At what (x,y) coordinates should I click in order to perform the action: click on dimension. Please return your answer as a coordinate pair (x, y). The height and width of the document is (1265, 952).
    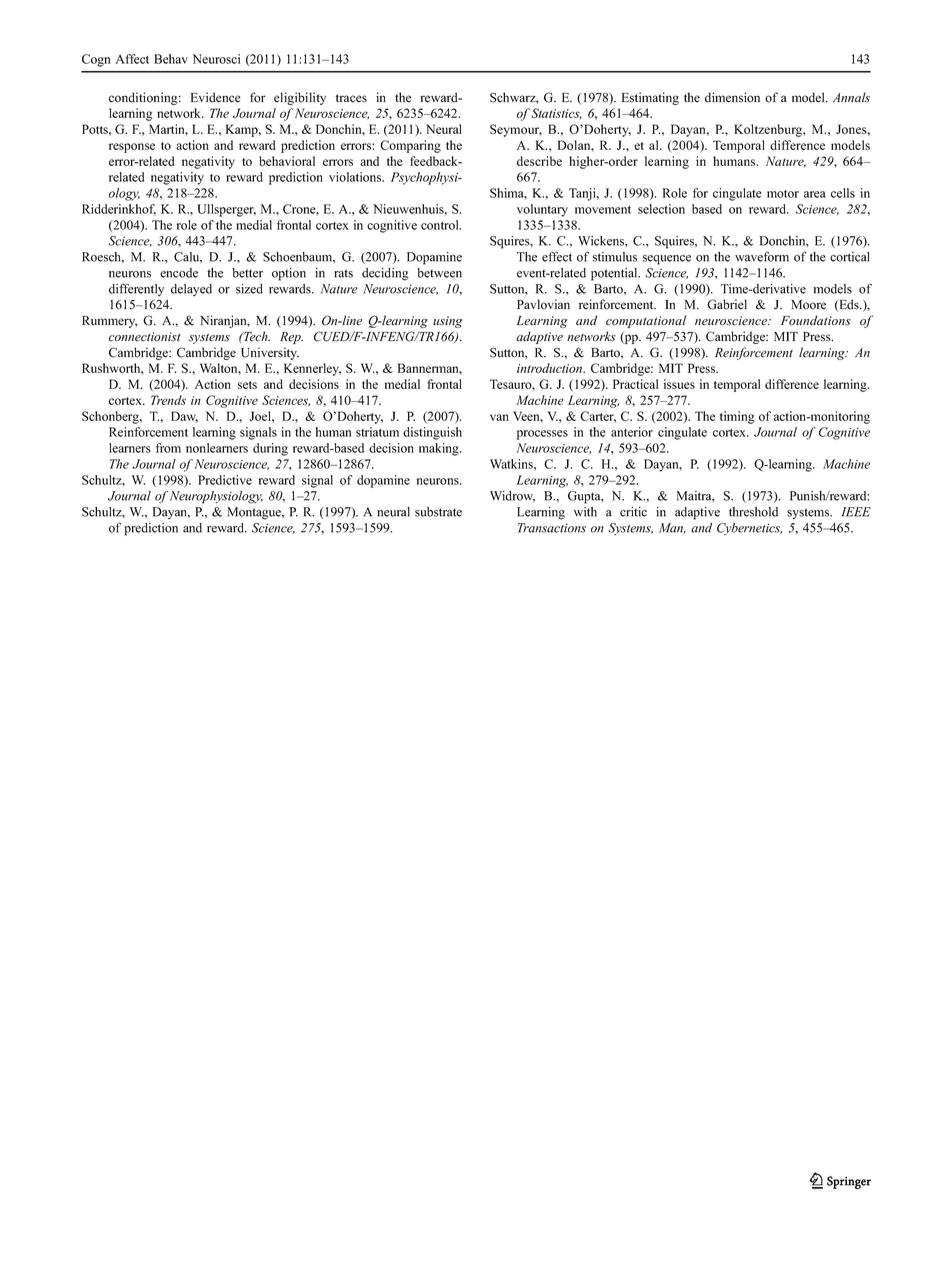
    Looking at the image, I should click on (732, 97).
